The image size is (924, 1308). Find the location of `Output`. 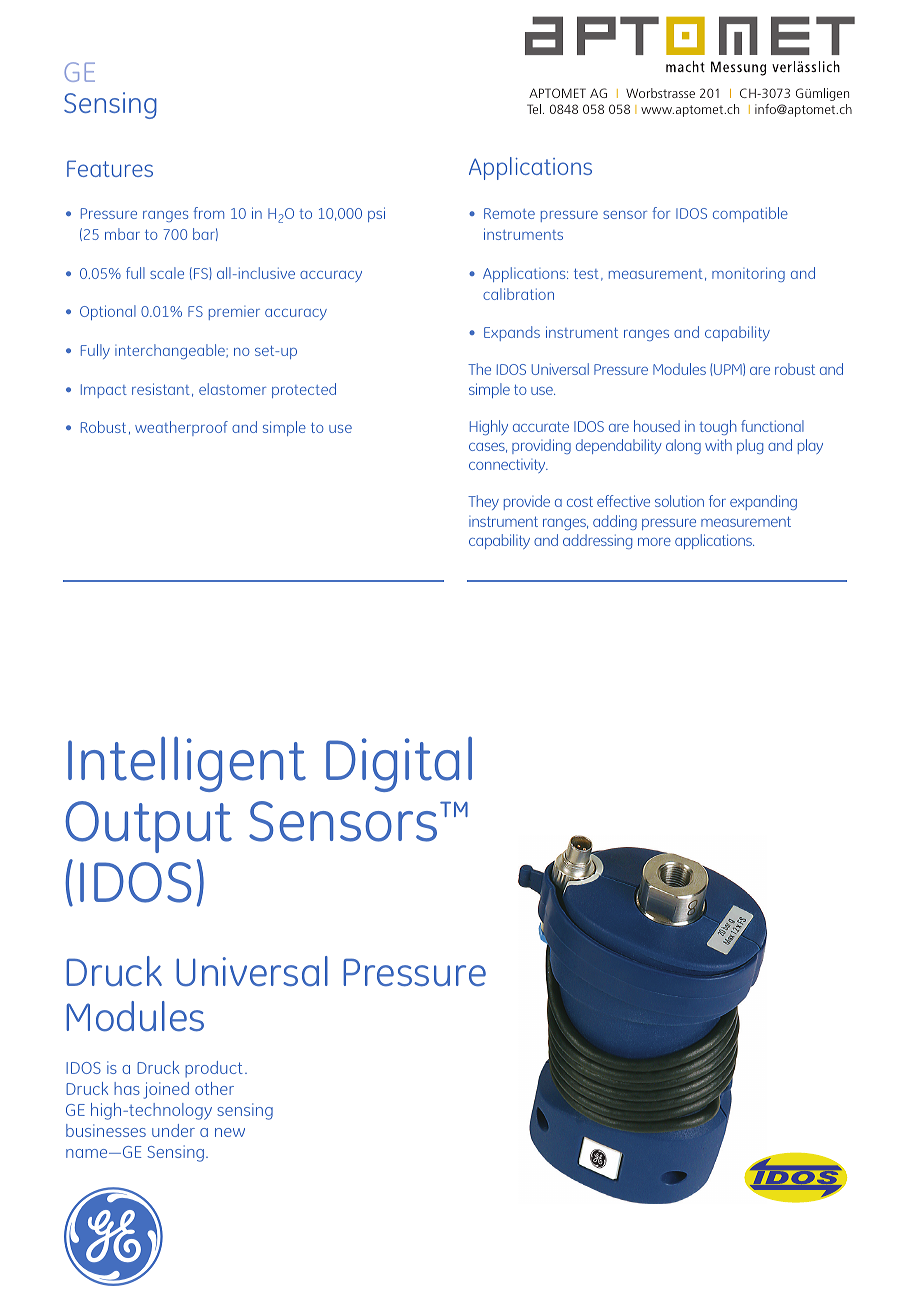

Output is located at coordinates (148, 827).
